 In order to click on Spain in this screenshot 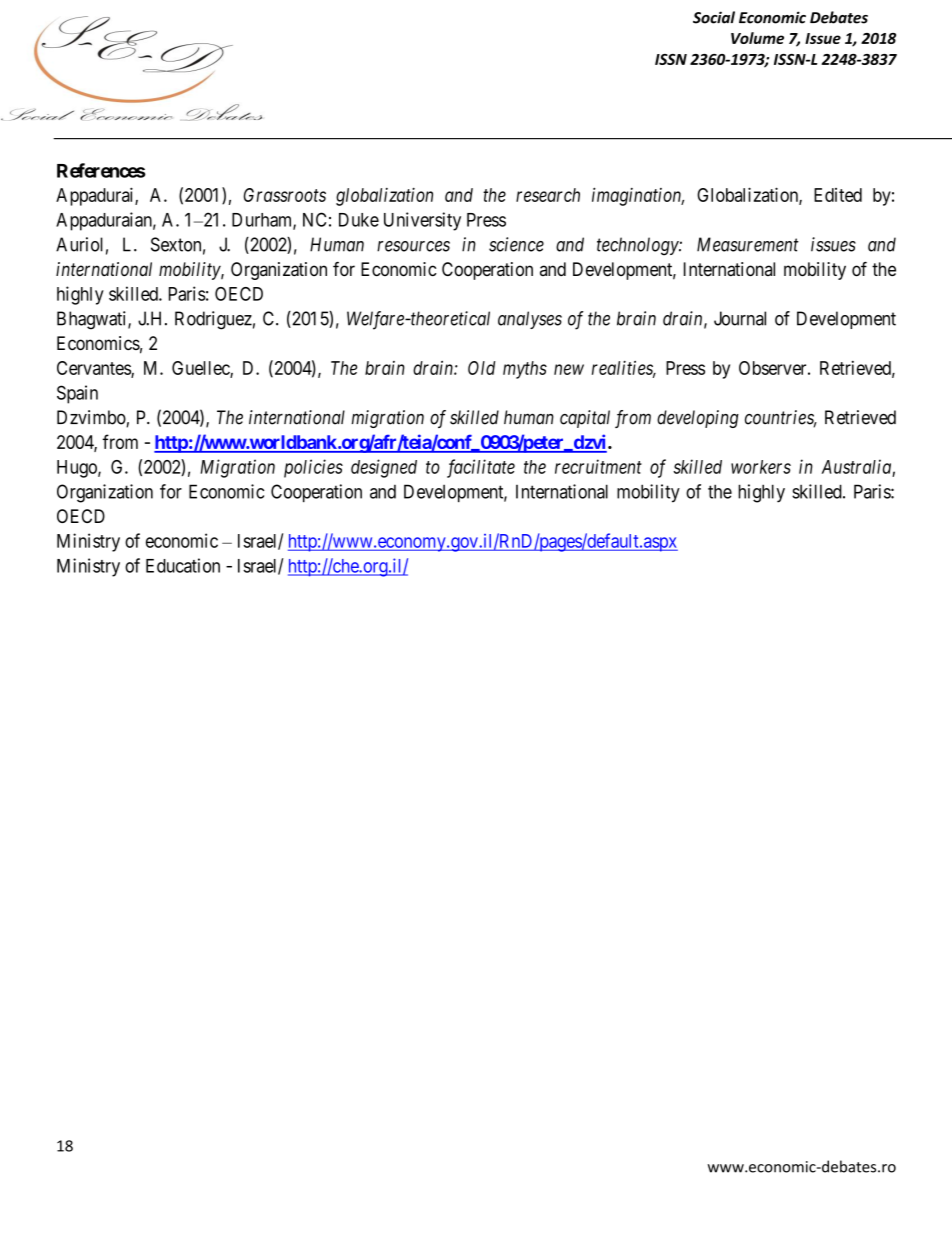, I will do `click(77, 394)`.
